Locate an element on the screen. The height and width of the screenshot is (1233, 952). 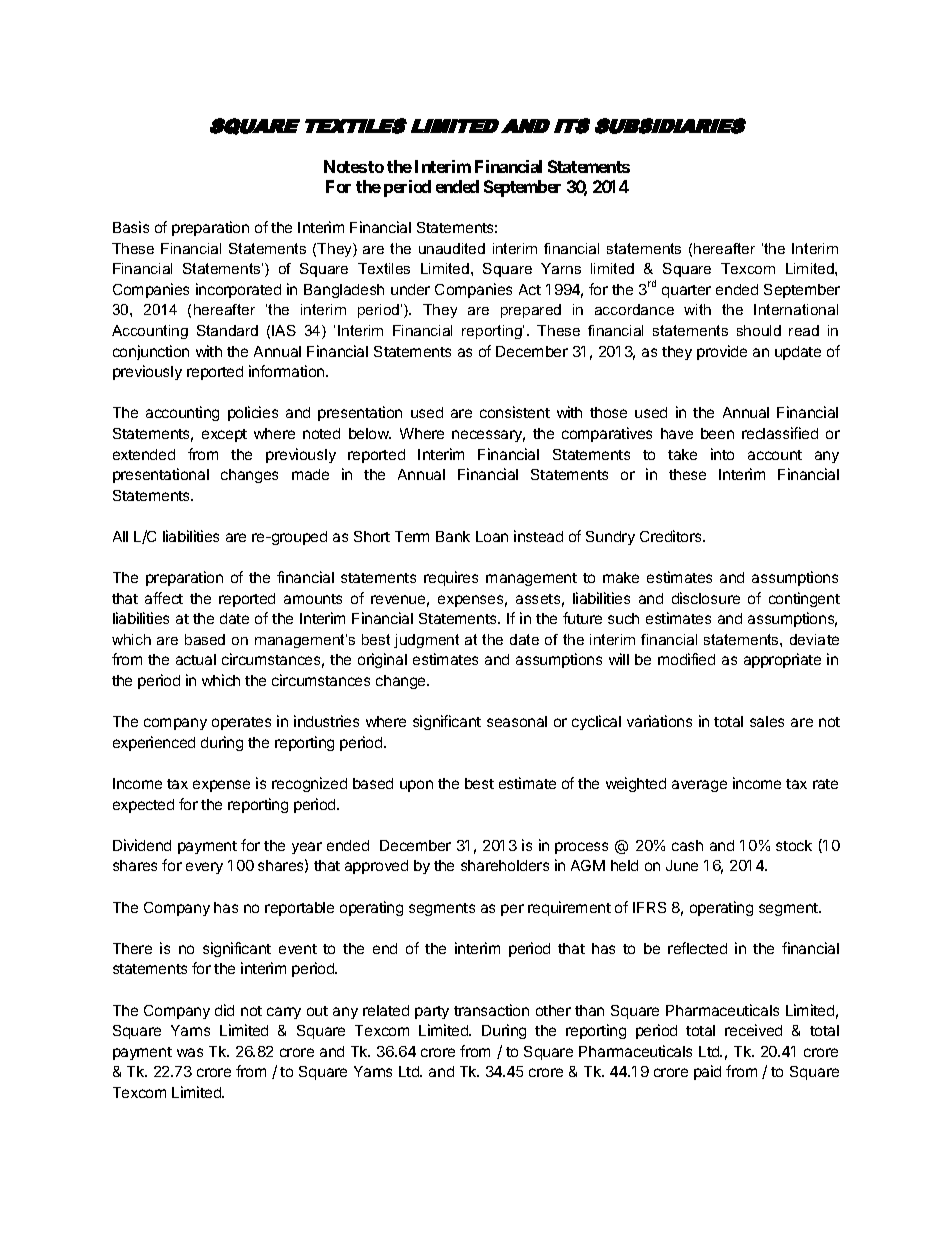
actual is located at coordinates (196, 659).
